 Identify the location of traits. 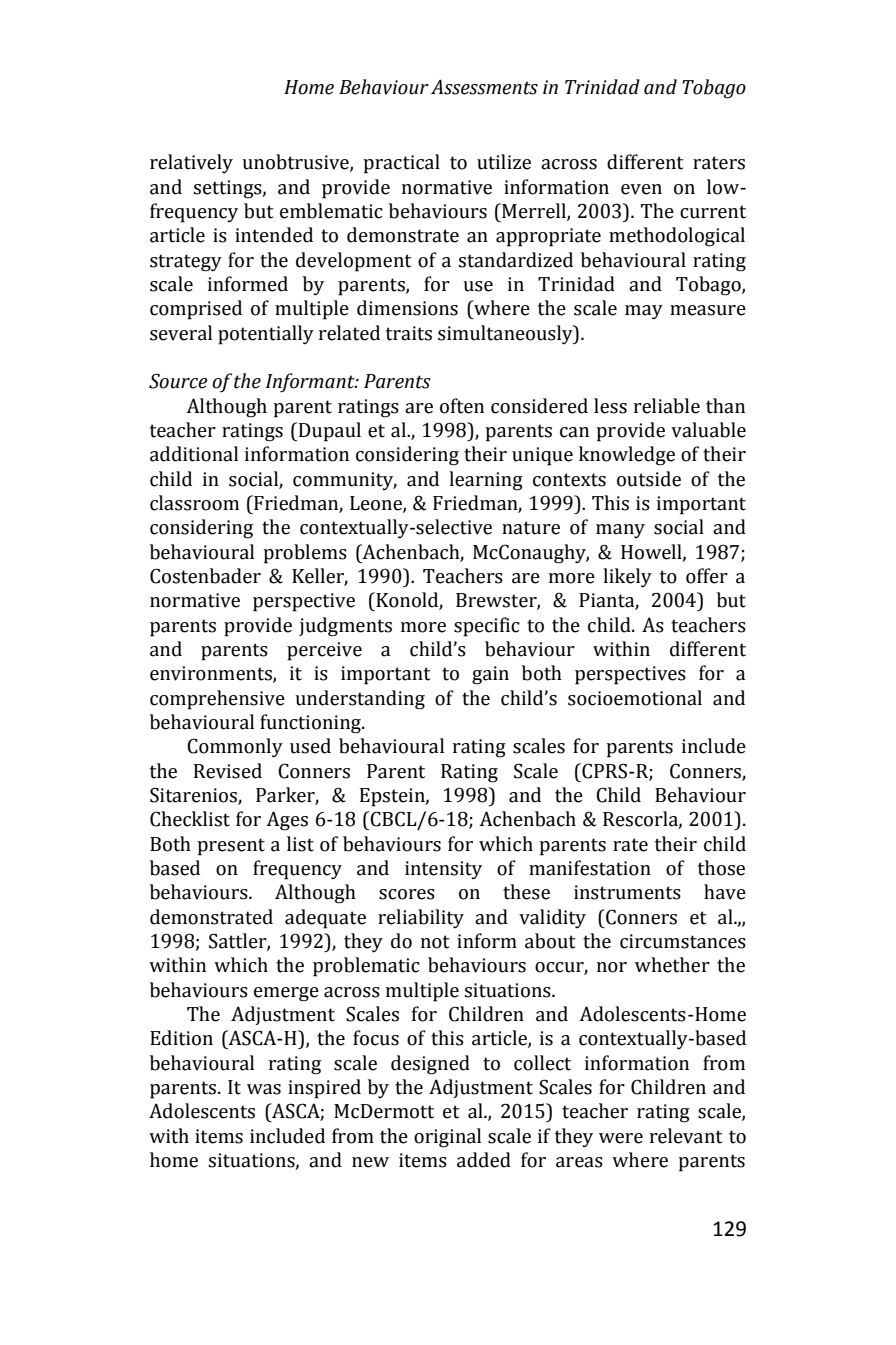
(409, 333).
